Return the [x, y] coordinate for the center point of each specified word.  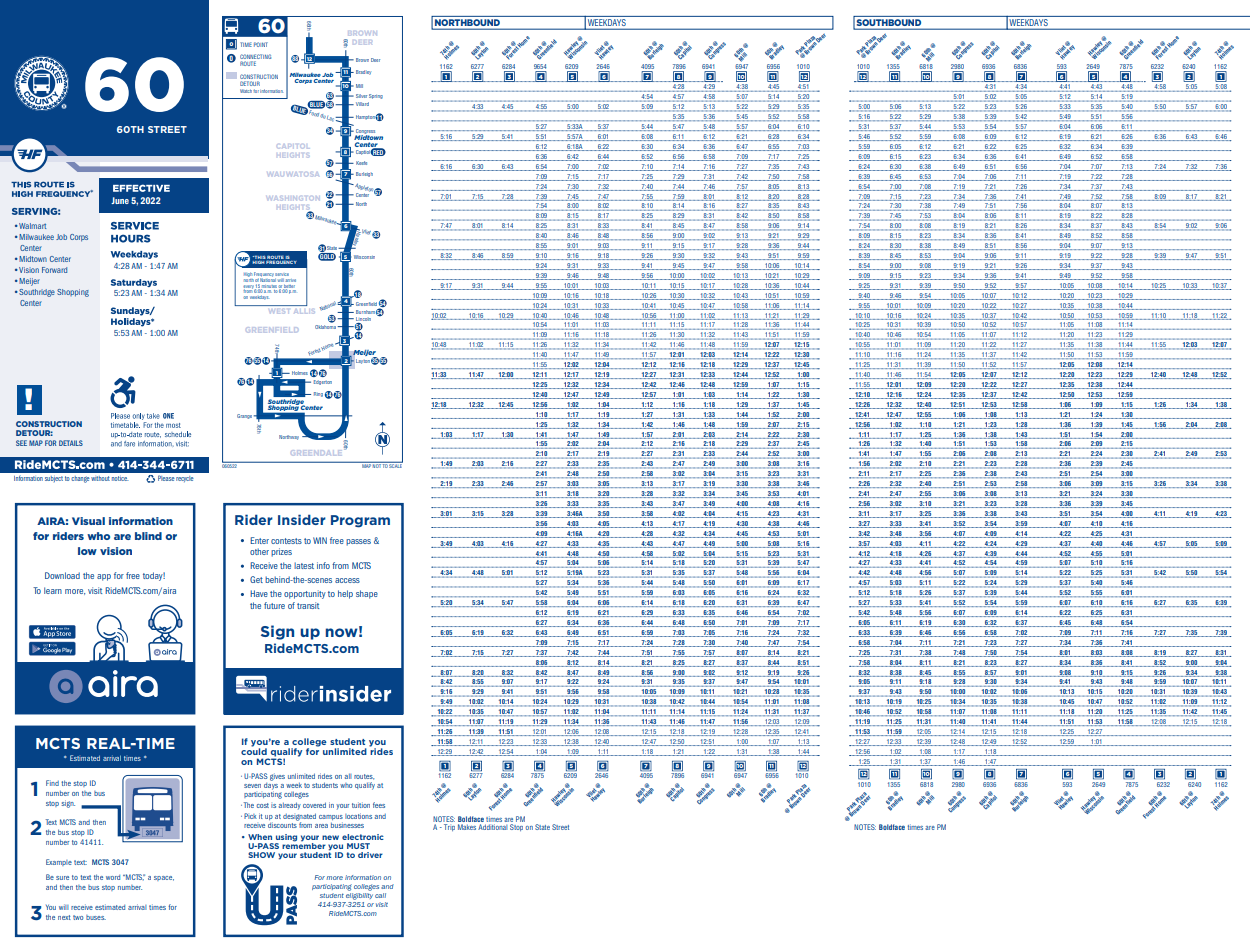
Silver [361, 96]
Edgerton [323, 382]
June [120, 200]
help [345, 594]
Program [360, 521]
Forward [54, 270]
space [164, 878]
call [380, 895]
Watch [246, 91]
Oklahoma [326, 325]
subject [54, 479]
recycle [185, 479]
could [254, 750]
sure [62, 878]
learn [53, 590]
